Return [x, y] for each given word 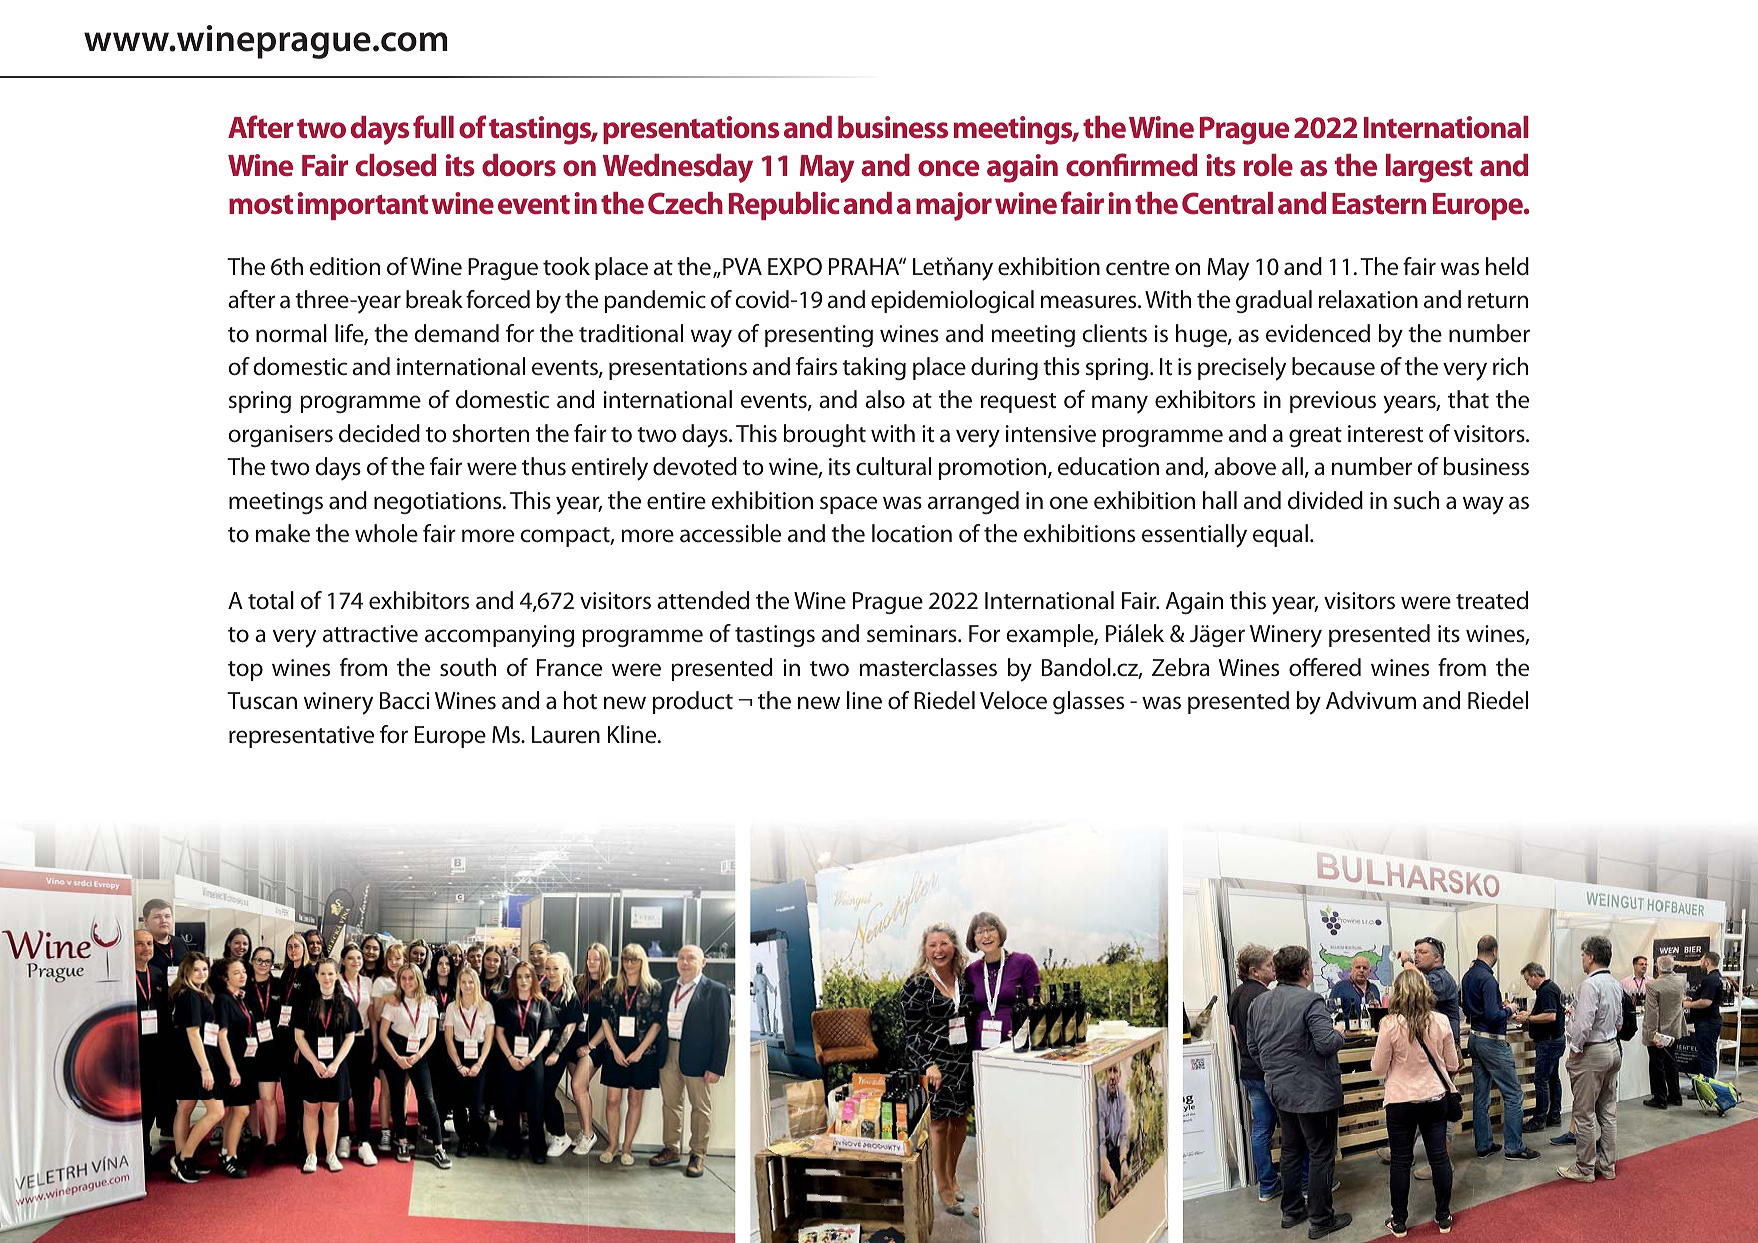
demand [456, 333]
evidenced [1318, 333]
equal [1280, 535]
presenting [819, 336]
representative [301, 737]
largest [1429, 168]
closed [396, 165]
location [912, 533]
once [948, 168]
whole [386, 533]
